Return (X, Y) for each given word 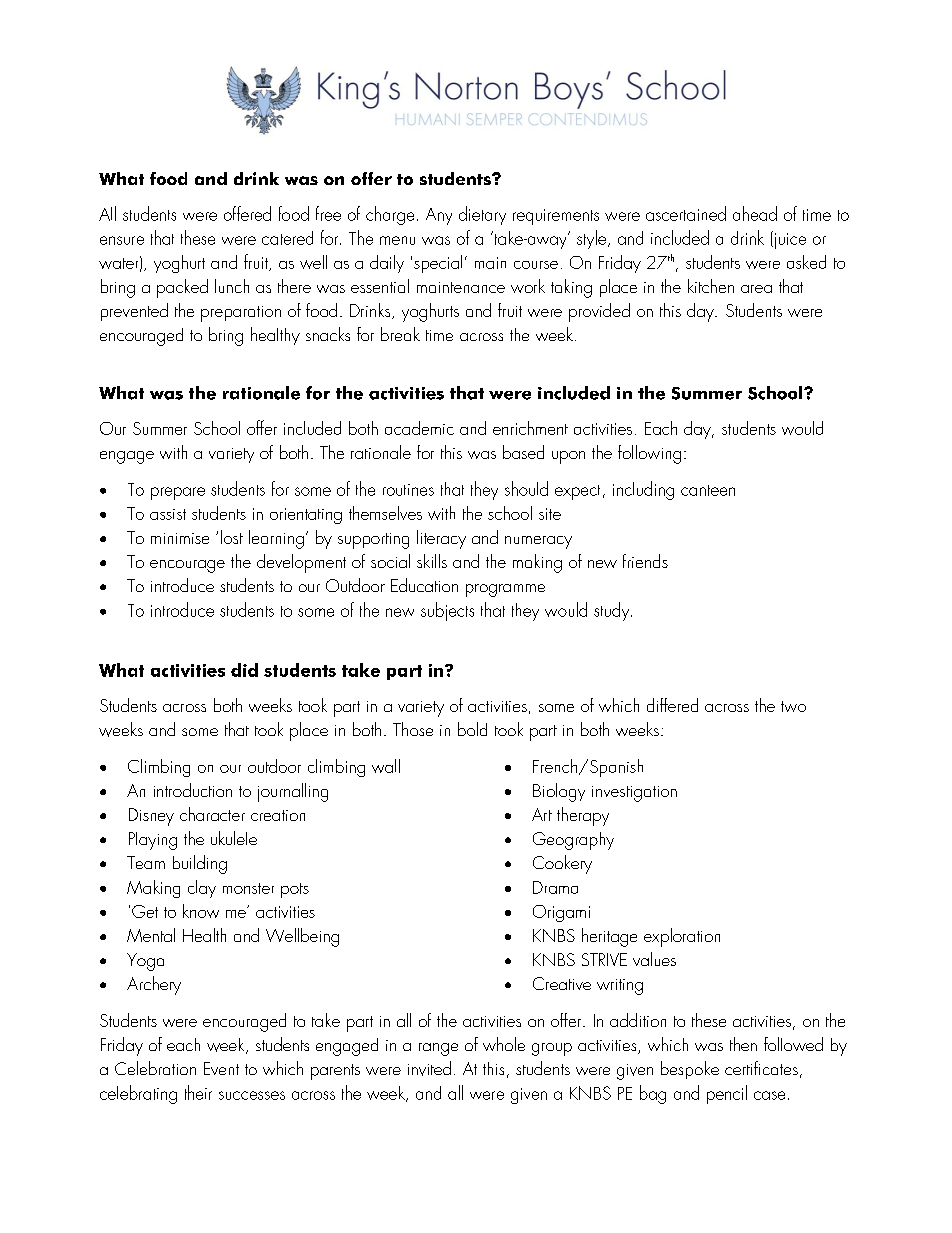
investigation (634, 794)
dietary (482, 215)
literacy (441, 539)
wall (386, 766)
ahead (755, 213)
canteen (708, 490)
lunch (232, 286)
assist (168, 514)
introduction (193, 790)
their (198, 1092)
